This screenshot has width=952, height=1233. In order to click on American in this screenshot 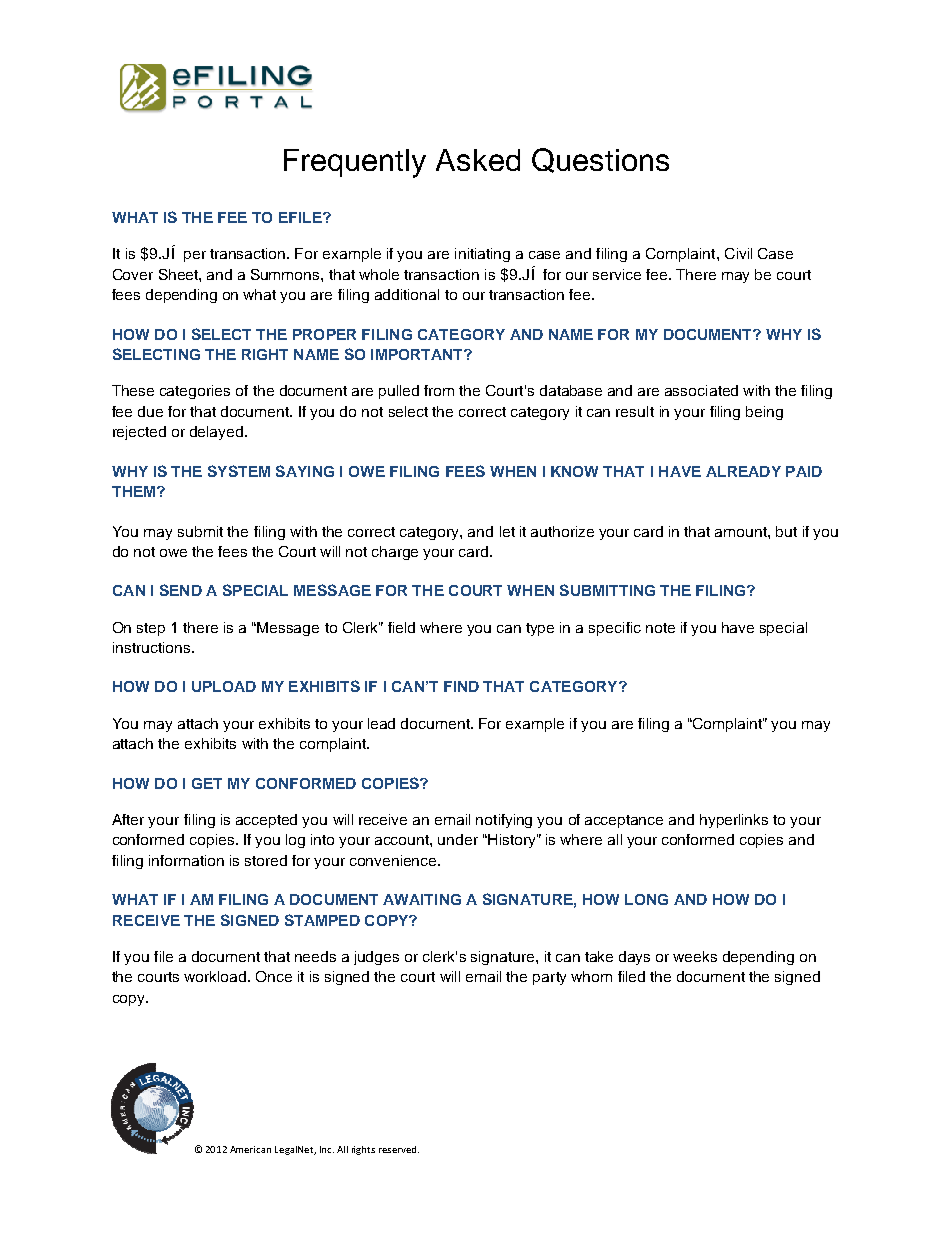, I will do `click(250, 1149)`.
